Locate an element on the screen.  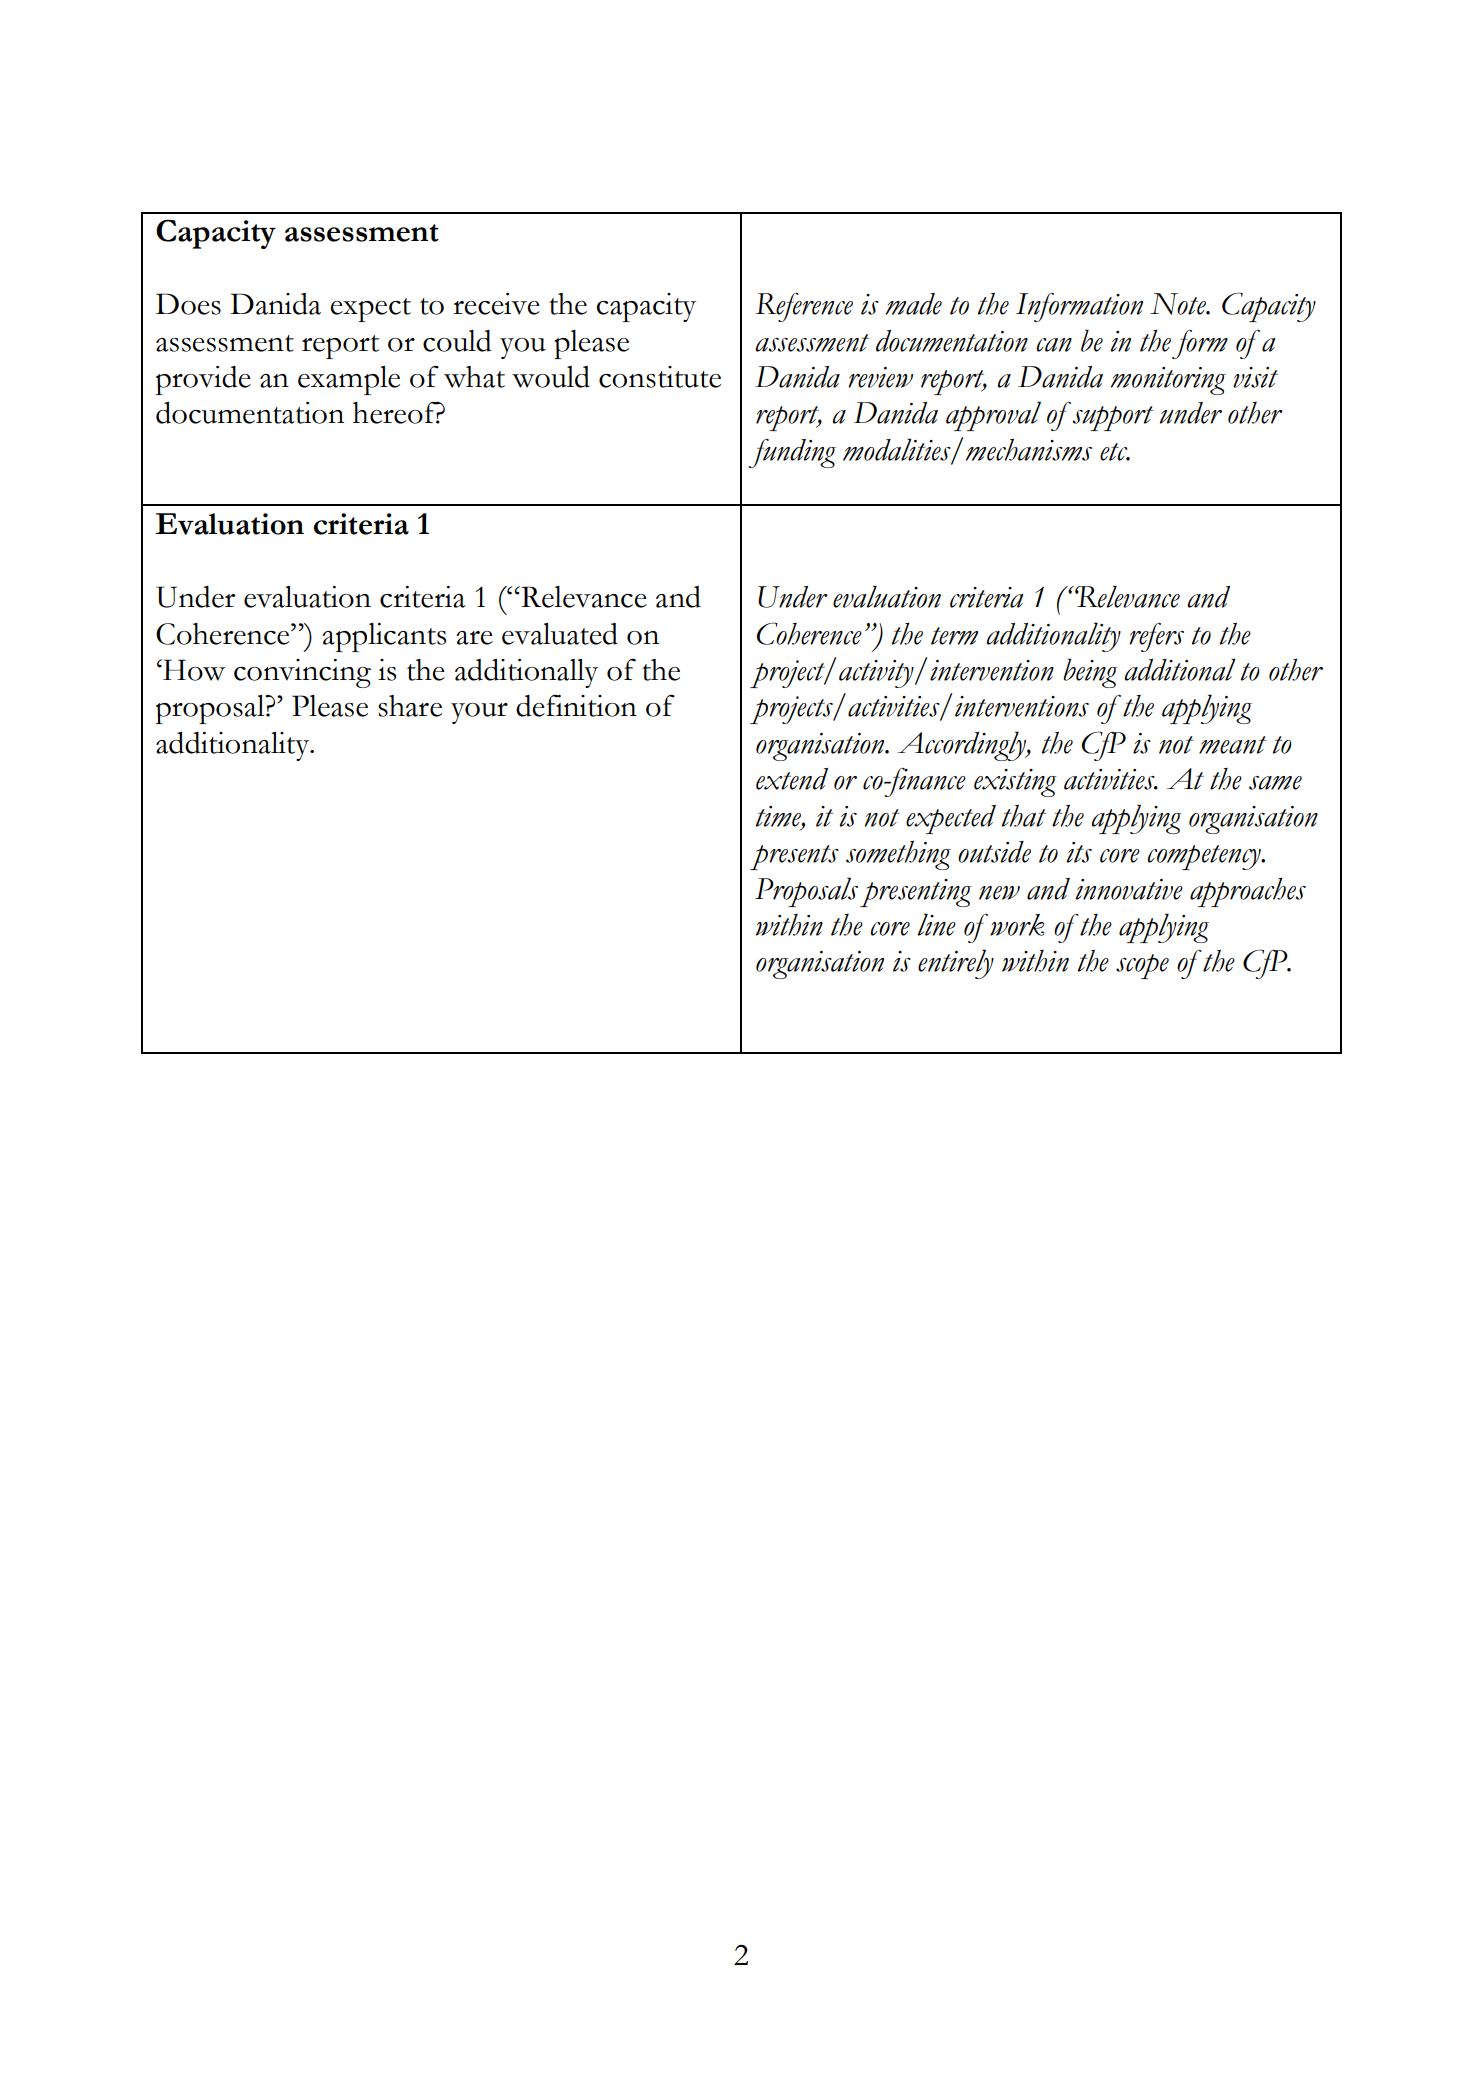
scope is located at coordinates (1142, 966).
